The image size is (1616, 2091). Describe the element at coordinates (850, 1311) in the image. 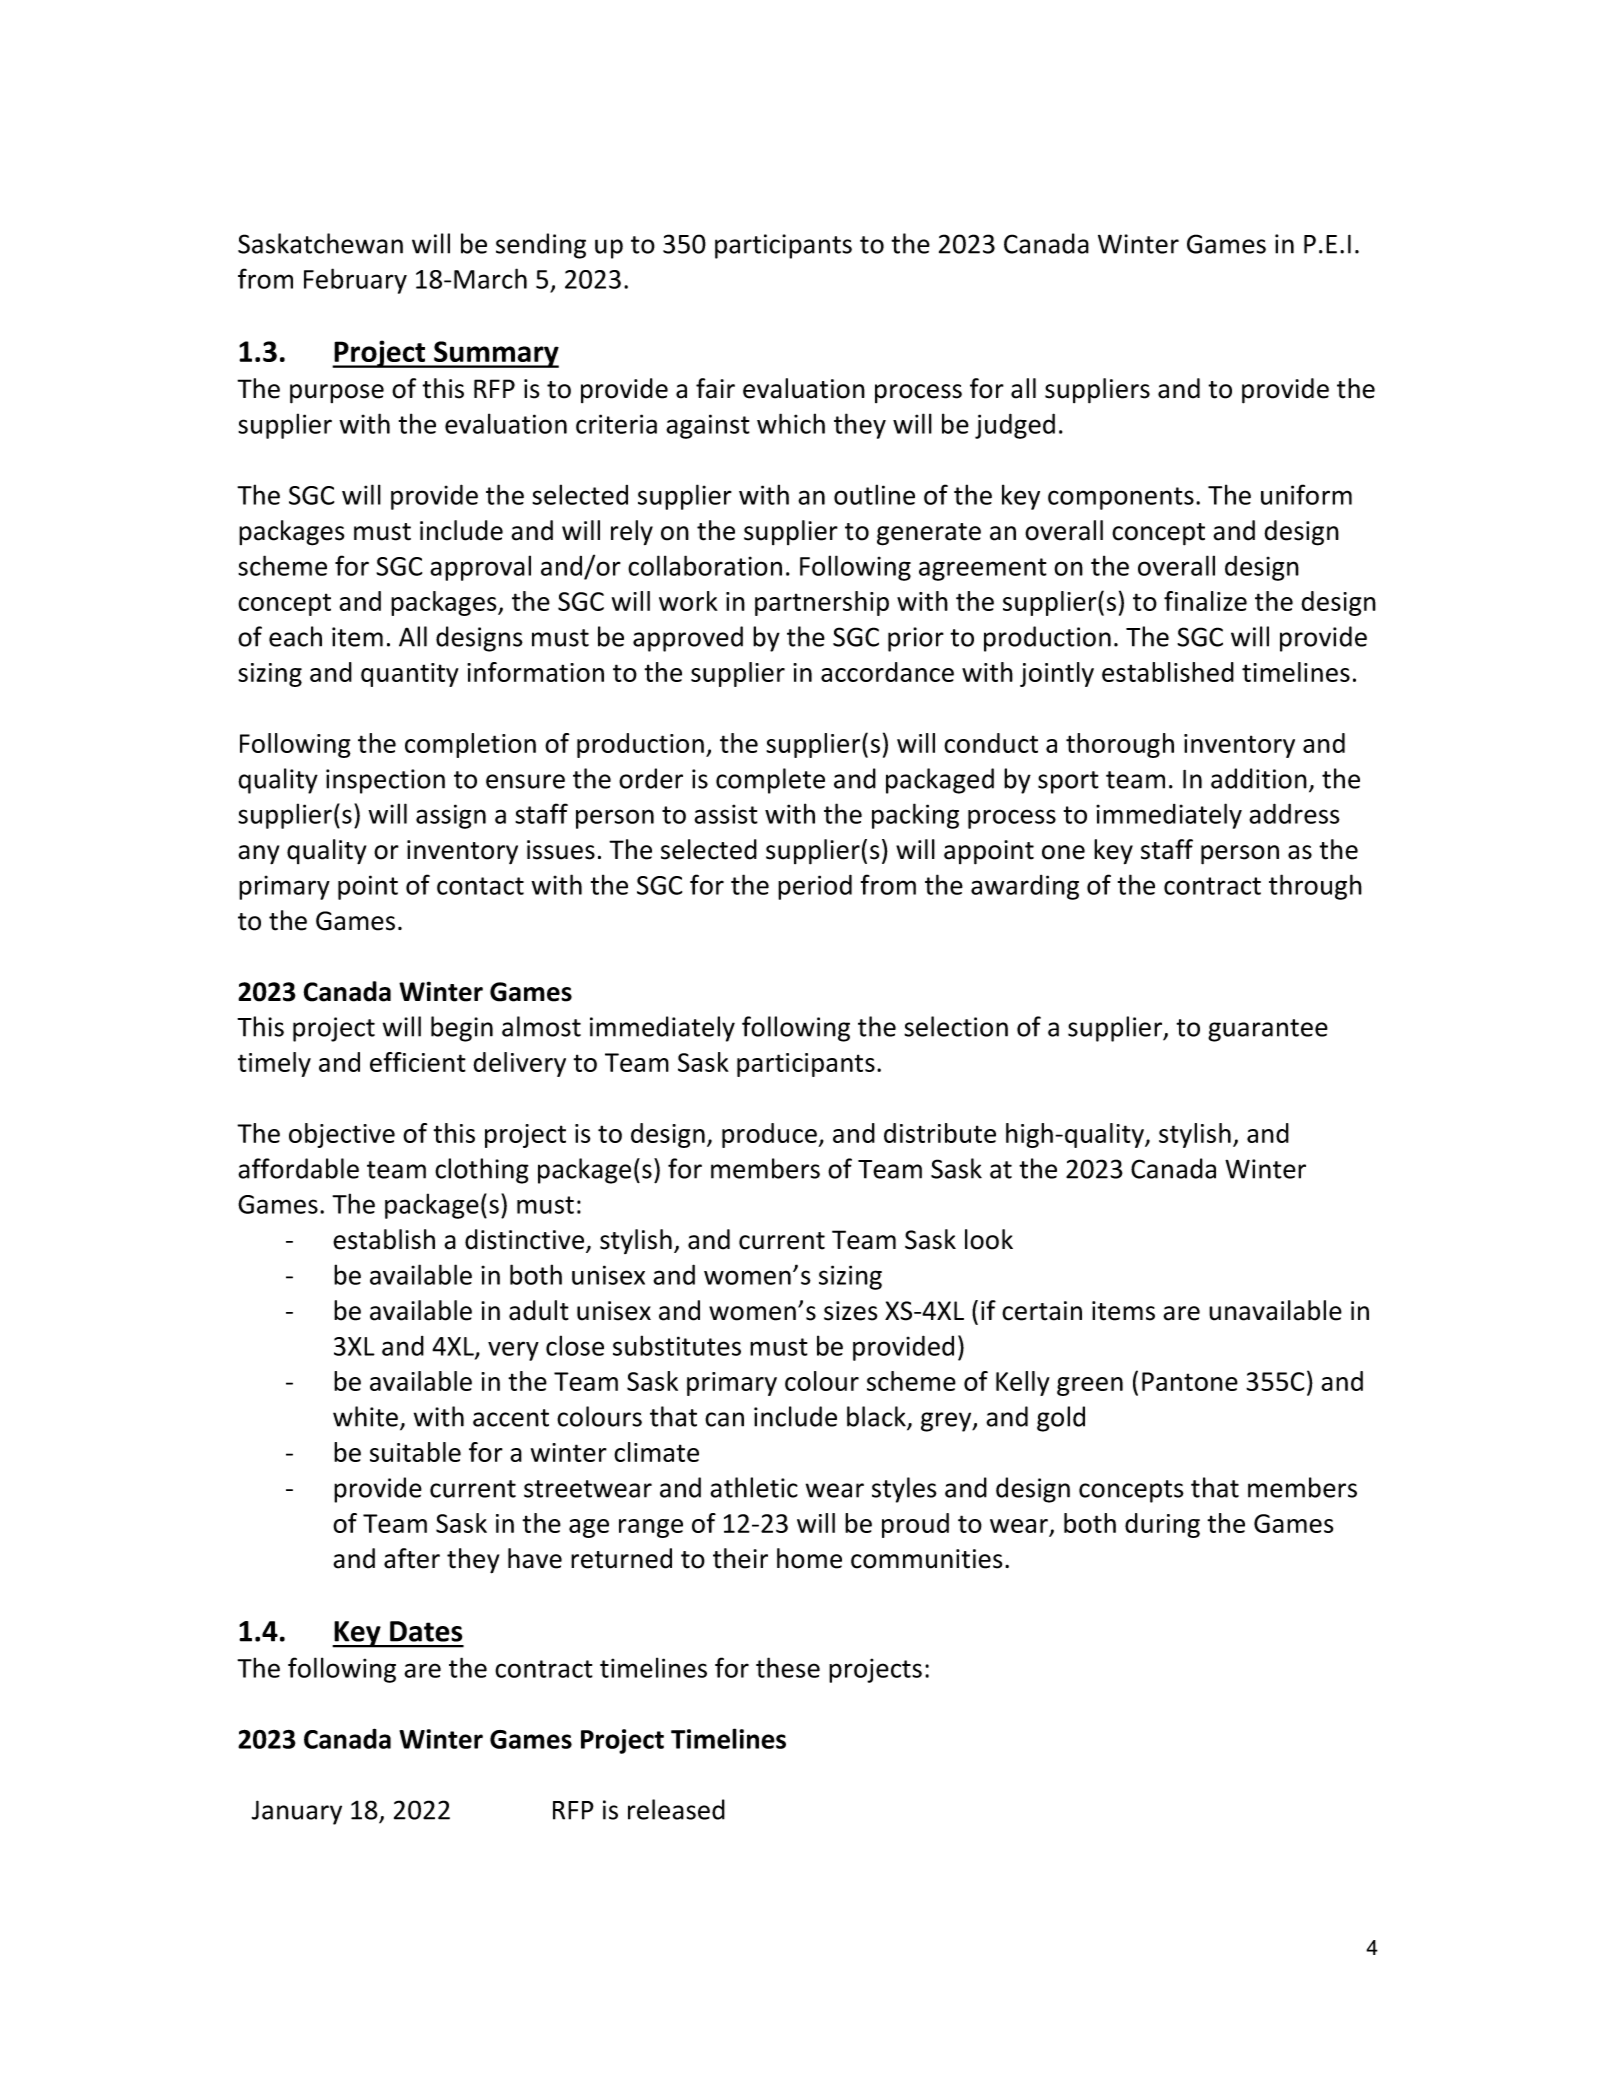

I see `sizes` at that location.
